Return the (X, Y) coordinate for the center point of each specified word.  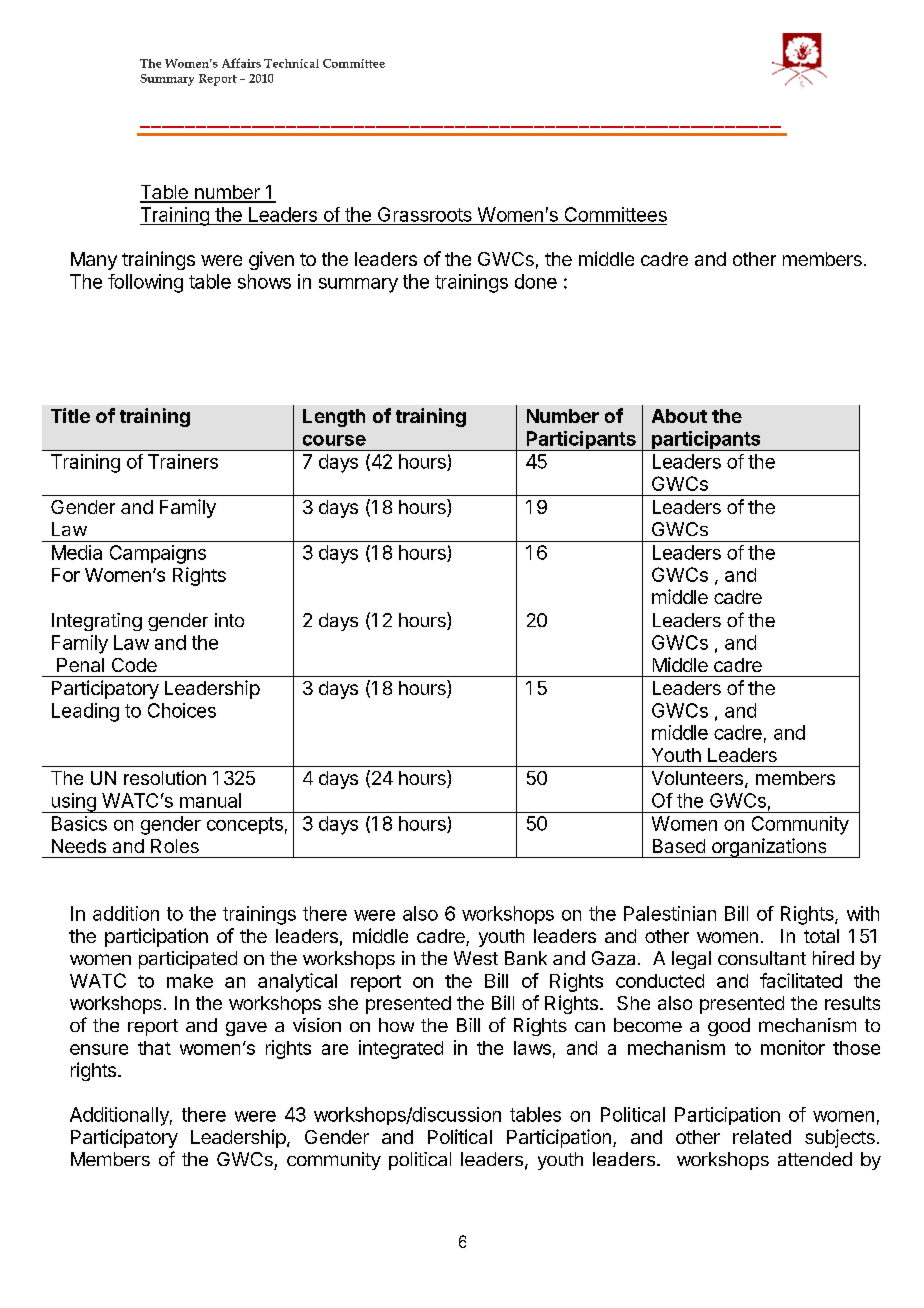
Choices (182, 710)
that (154, 1048)
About (679, 416)
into (229, 620)
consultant (762, 958)
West (476, 958)
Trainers (183, 461)
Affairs (241, 63)
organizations (769, 848)
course (334, 440)
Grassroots (425, 214)
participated (188, 960)
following (145, 283)
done (536, 281)
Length (334, 418)
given (271, 260)
